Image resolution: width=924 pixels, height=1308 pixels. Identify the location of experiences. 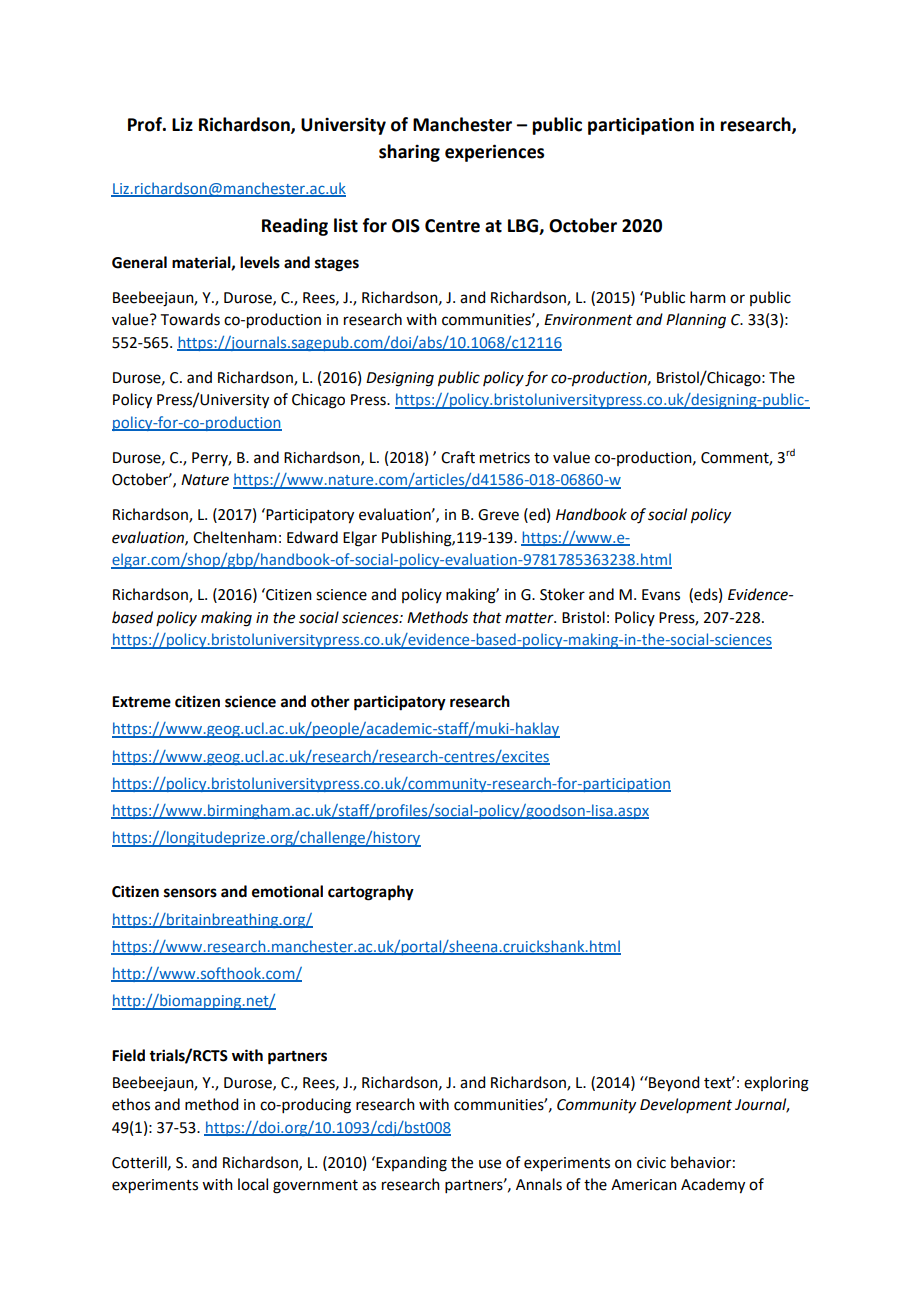
(494, 153).
